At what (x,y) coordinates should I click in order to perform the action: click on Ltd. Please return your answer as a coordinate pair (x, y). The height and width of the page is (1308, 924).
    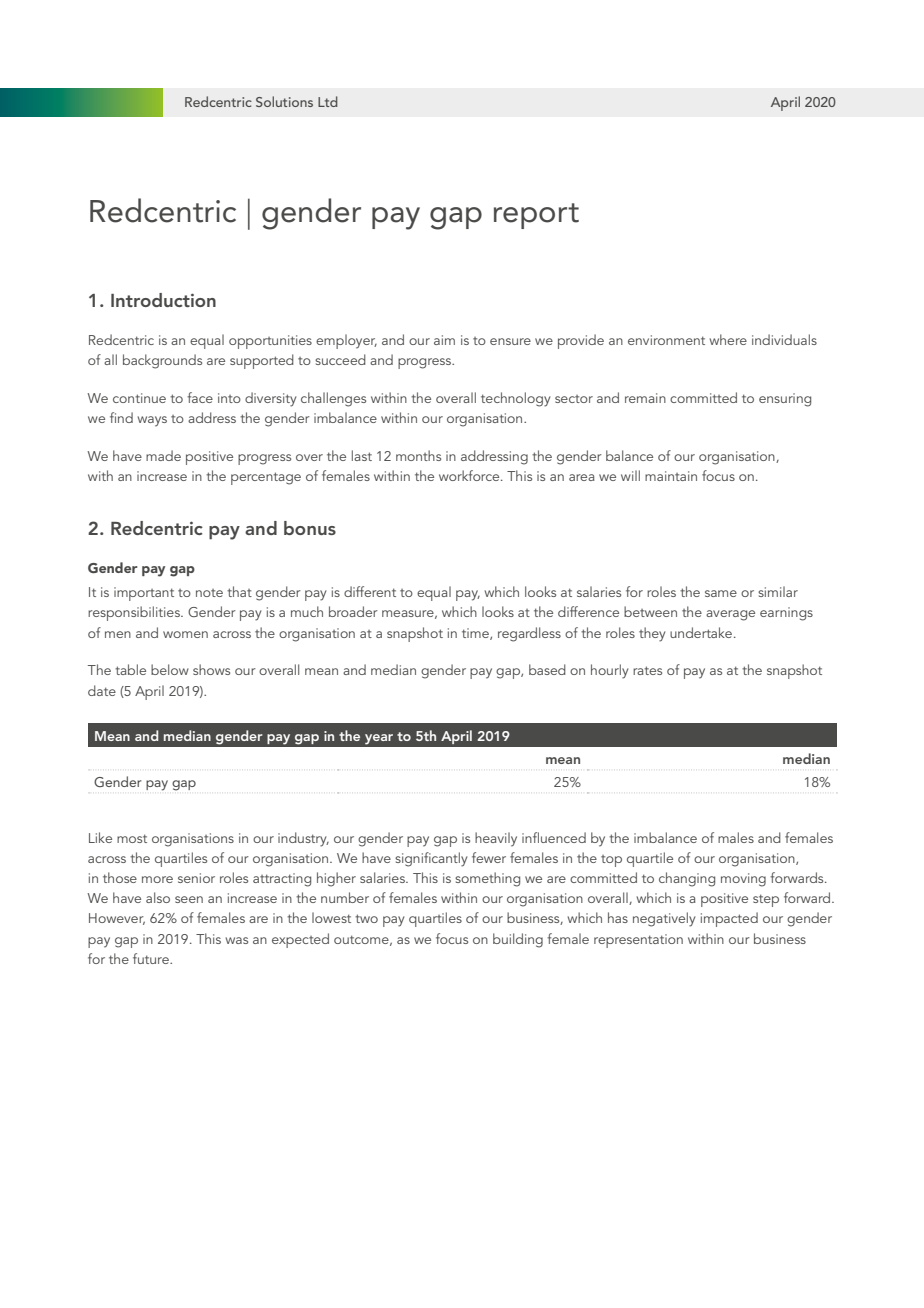
    Looking at the image, I should click on (328, 101).
